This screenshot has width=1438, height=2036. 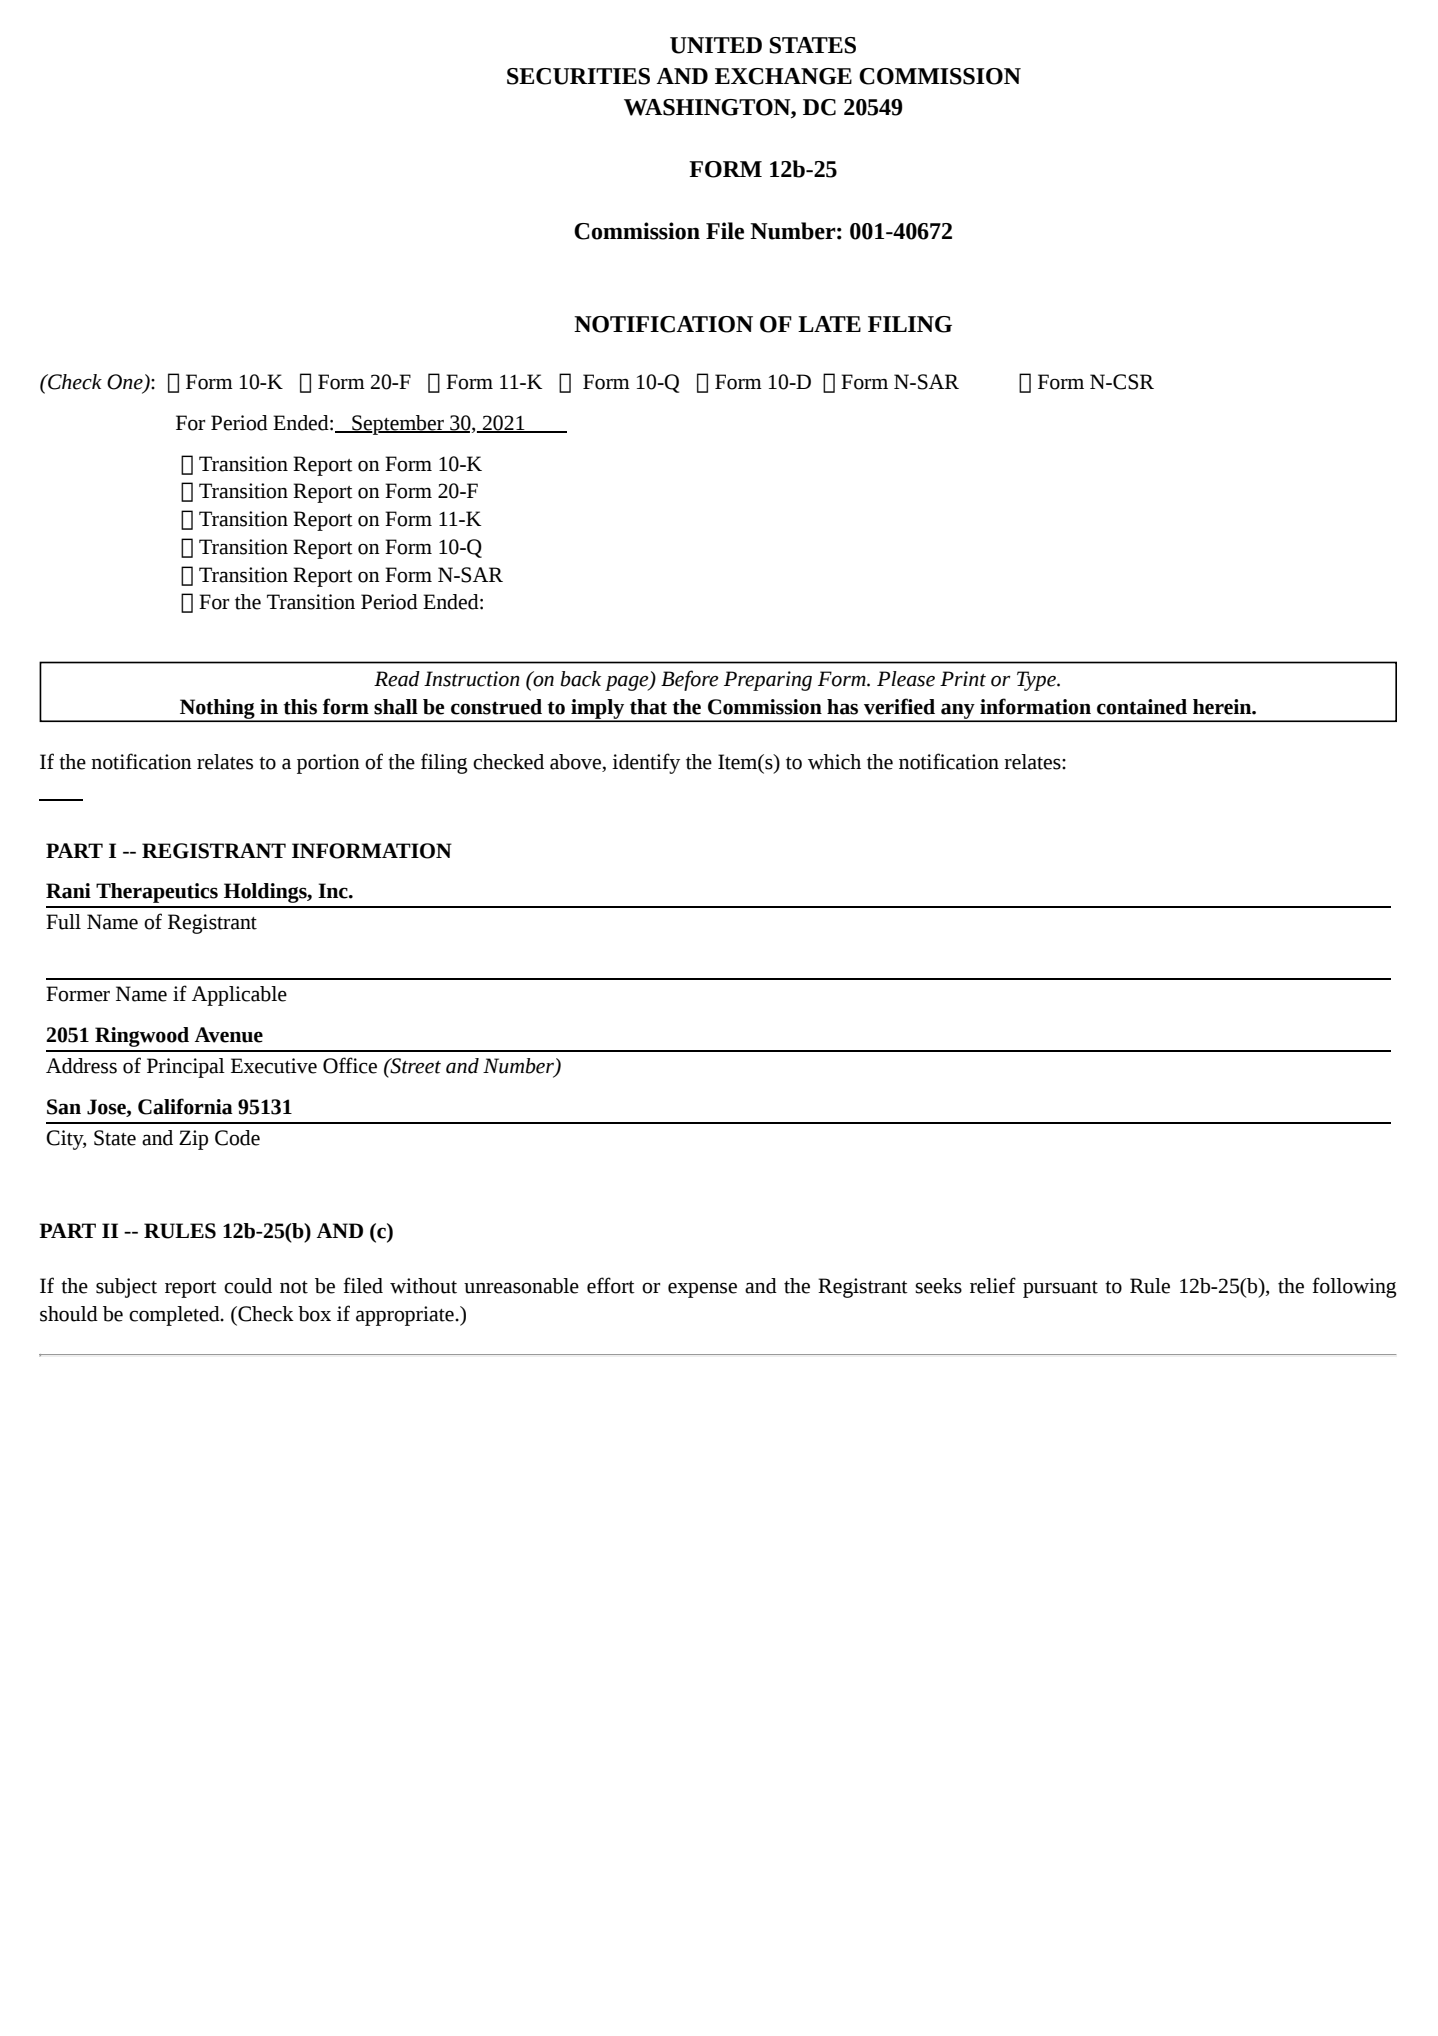 What do you see at coordinates (1060, 1289) in the screenshot?
I see `pursuant` at bounding box center [1060, 1289].
